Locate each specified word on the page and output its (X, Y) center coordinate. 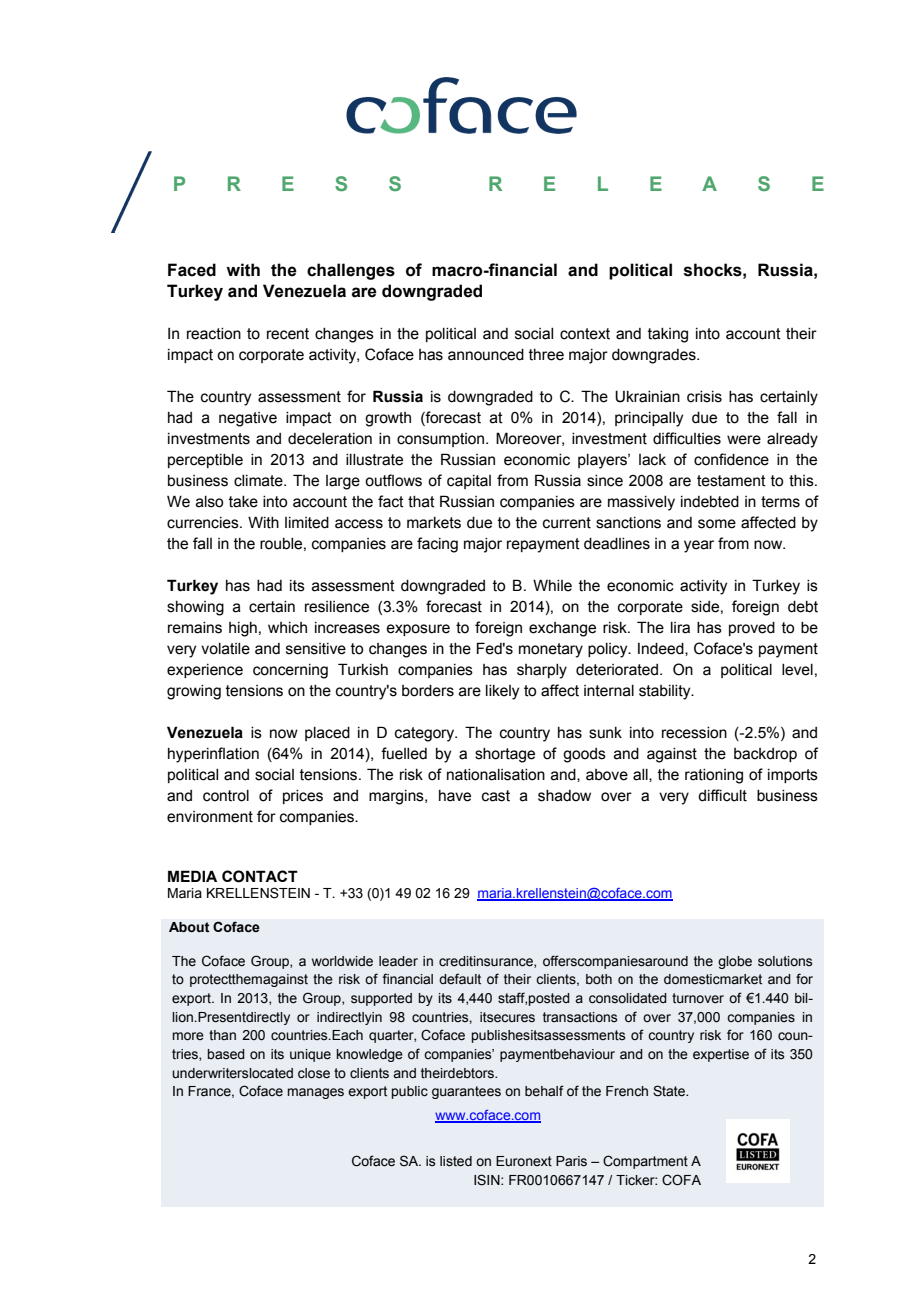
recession (694, 733)
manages (316, 1093)
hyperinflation (213, 755)
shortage (505, 755)
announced (486, 355)
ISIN (488, 1180)
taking (668, 335)
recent (288, 334)
